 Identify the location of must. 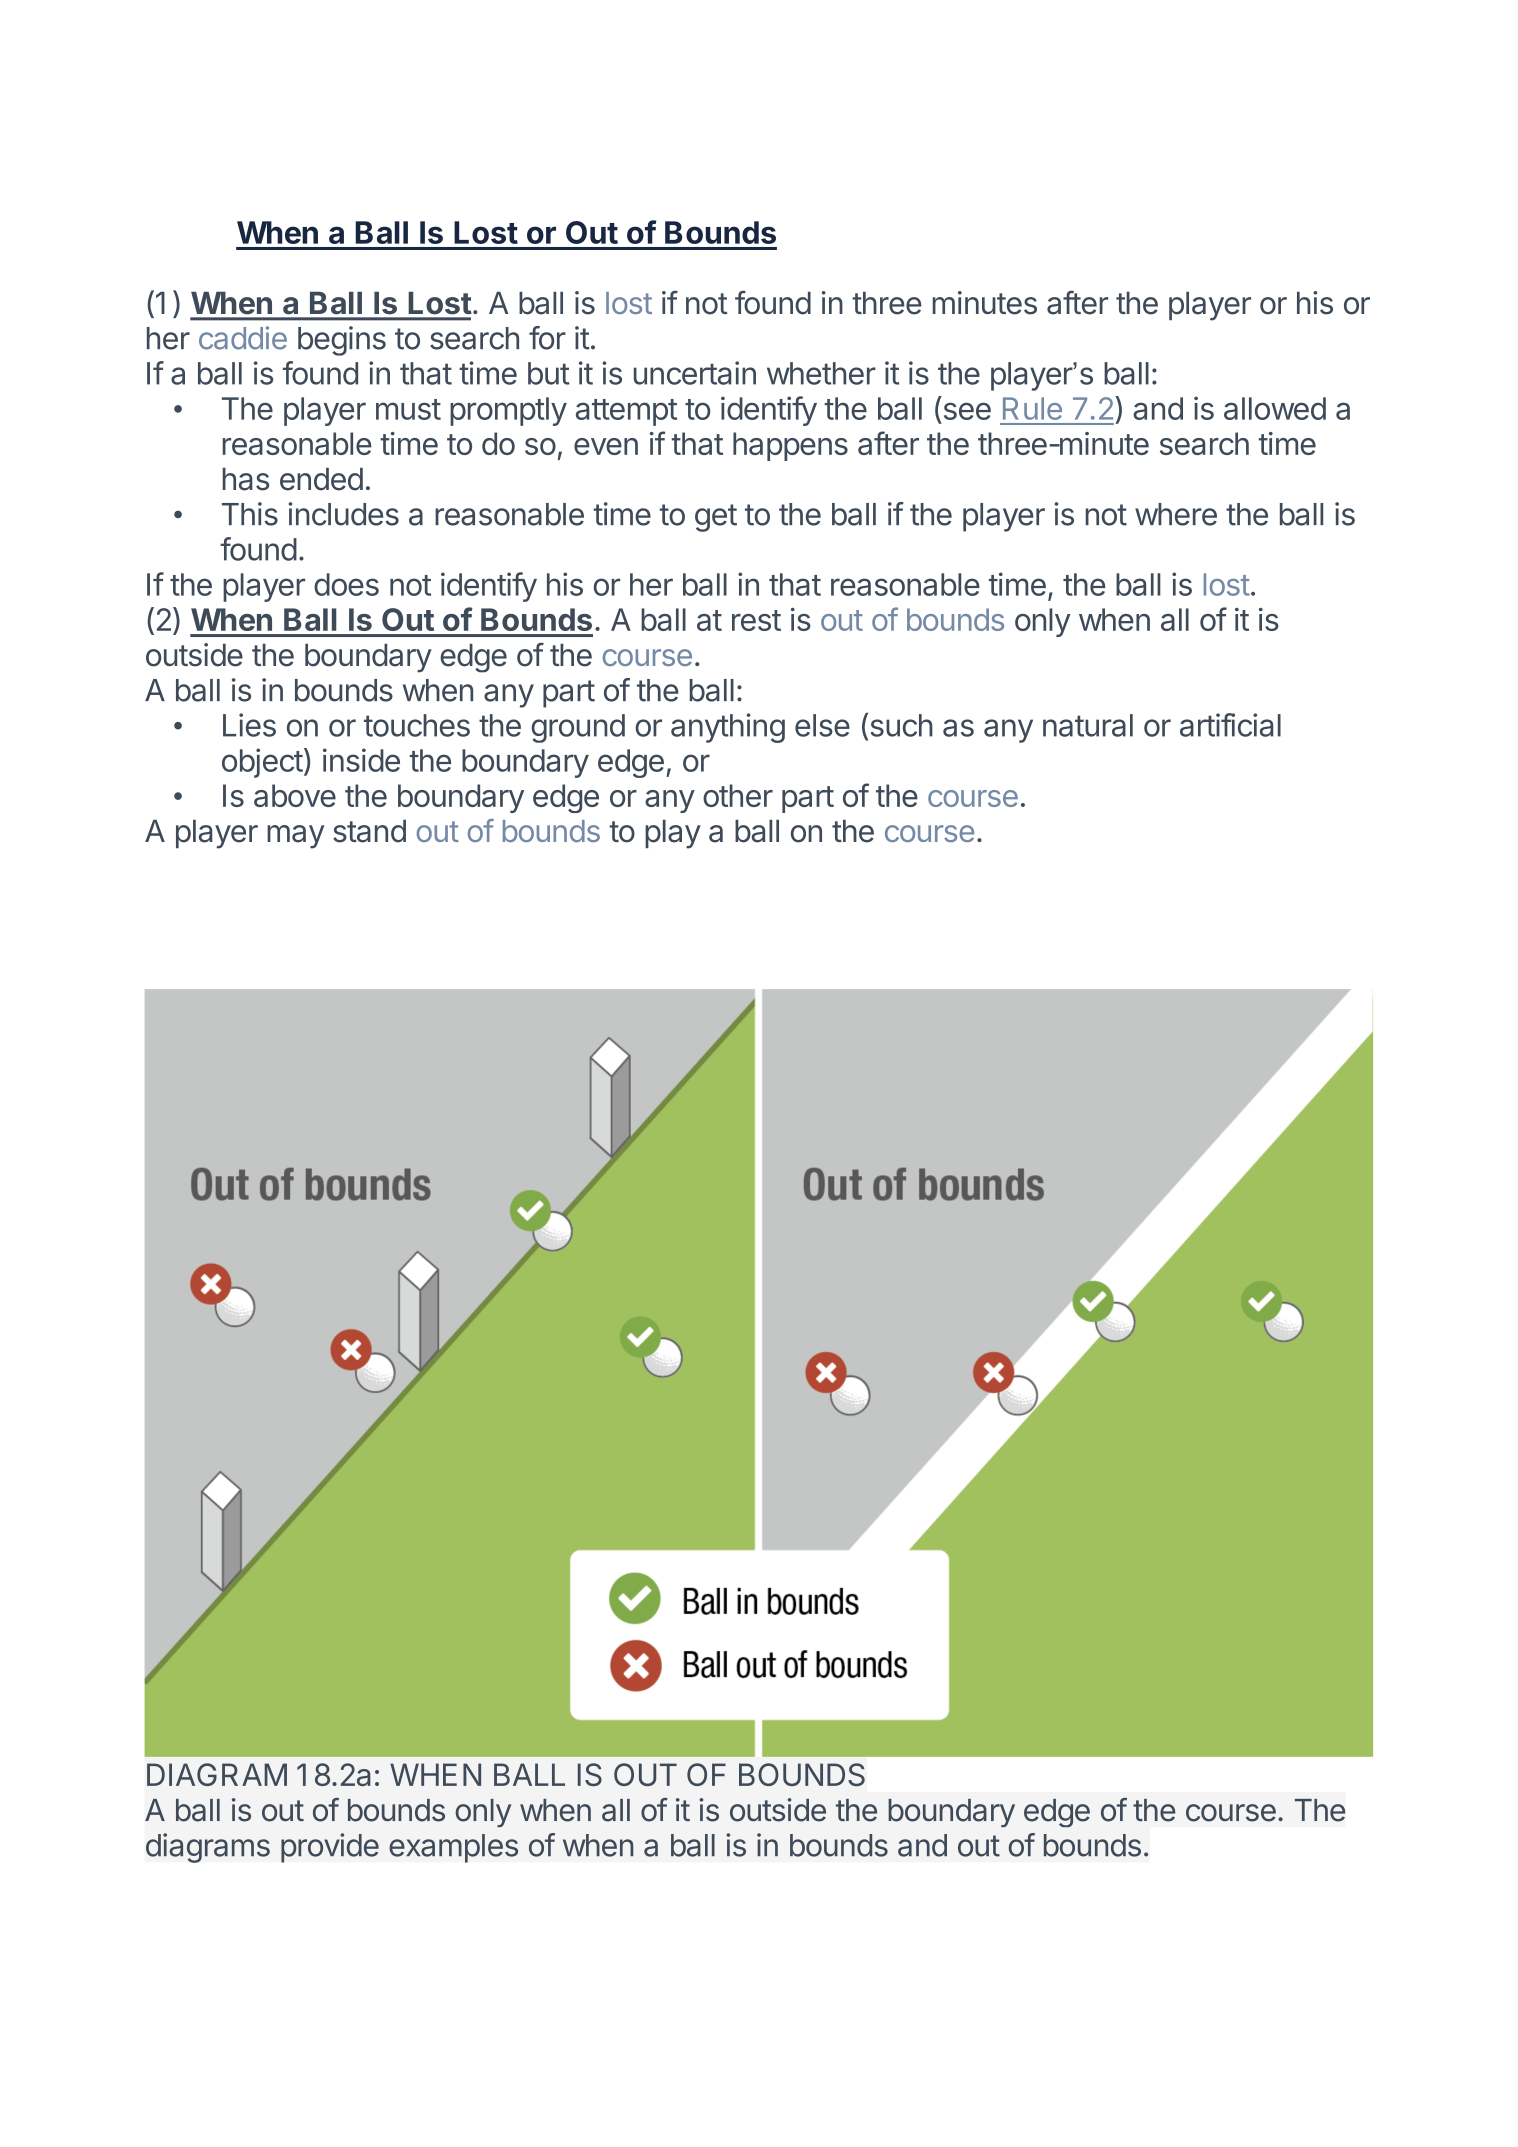
(408, 409).
